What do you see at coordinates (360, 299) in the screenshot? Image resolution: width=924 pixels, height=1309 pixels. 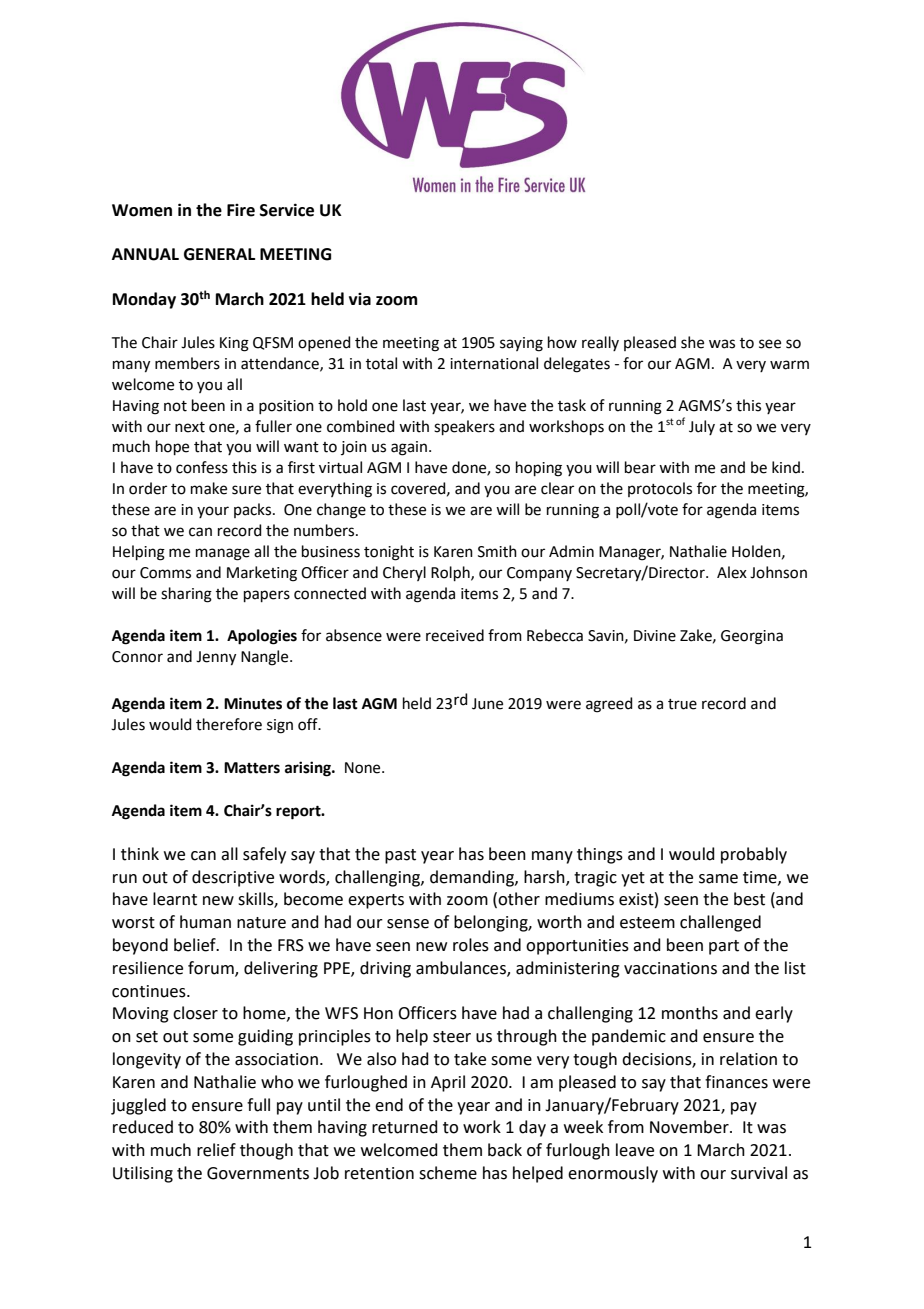 I see `via` at bounding box center [360, 299].
